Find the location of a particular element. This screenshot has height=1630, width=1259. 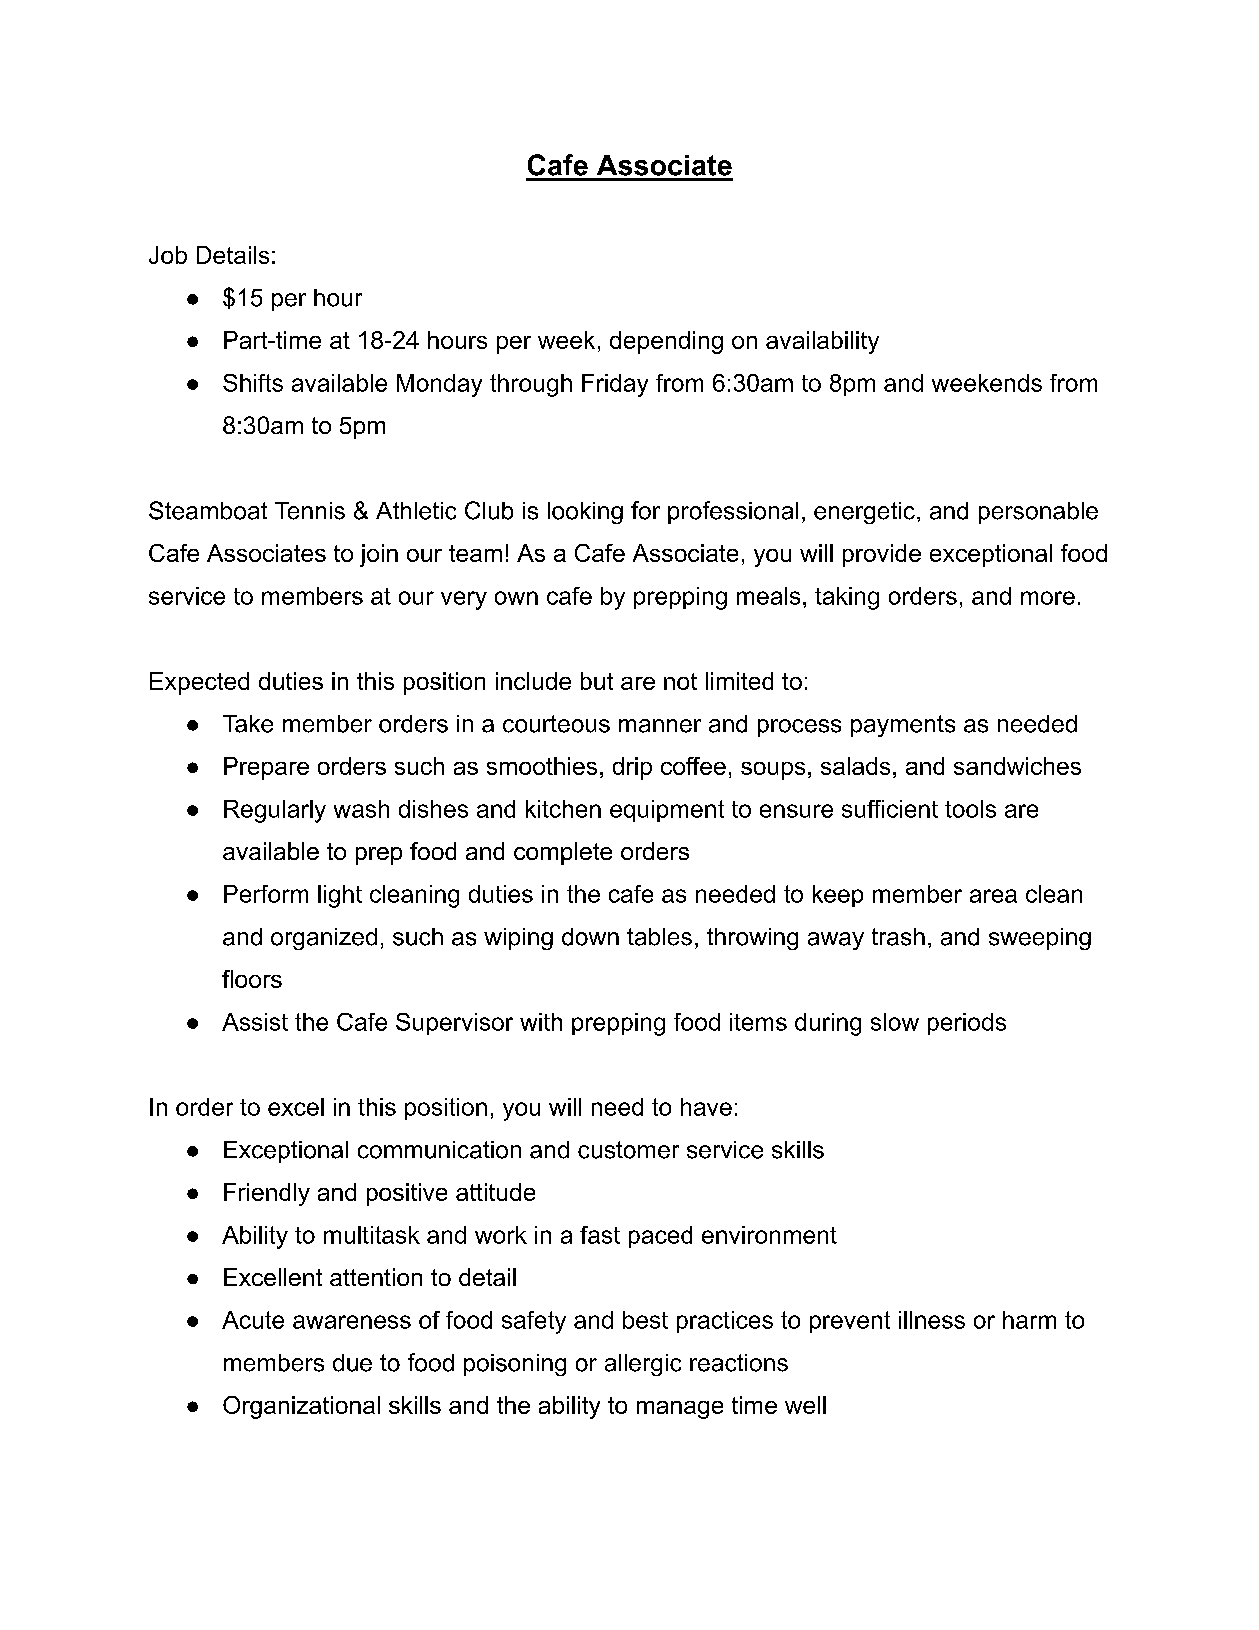

illness is located at coordinates (932, 1320).
